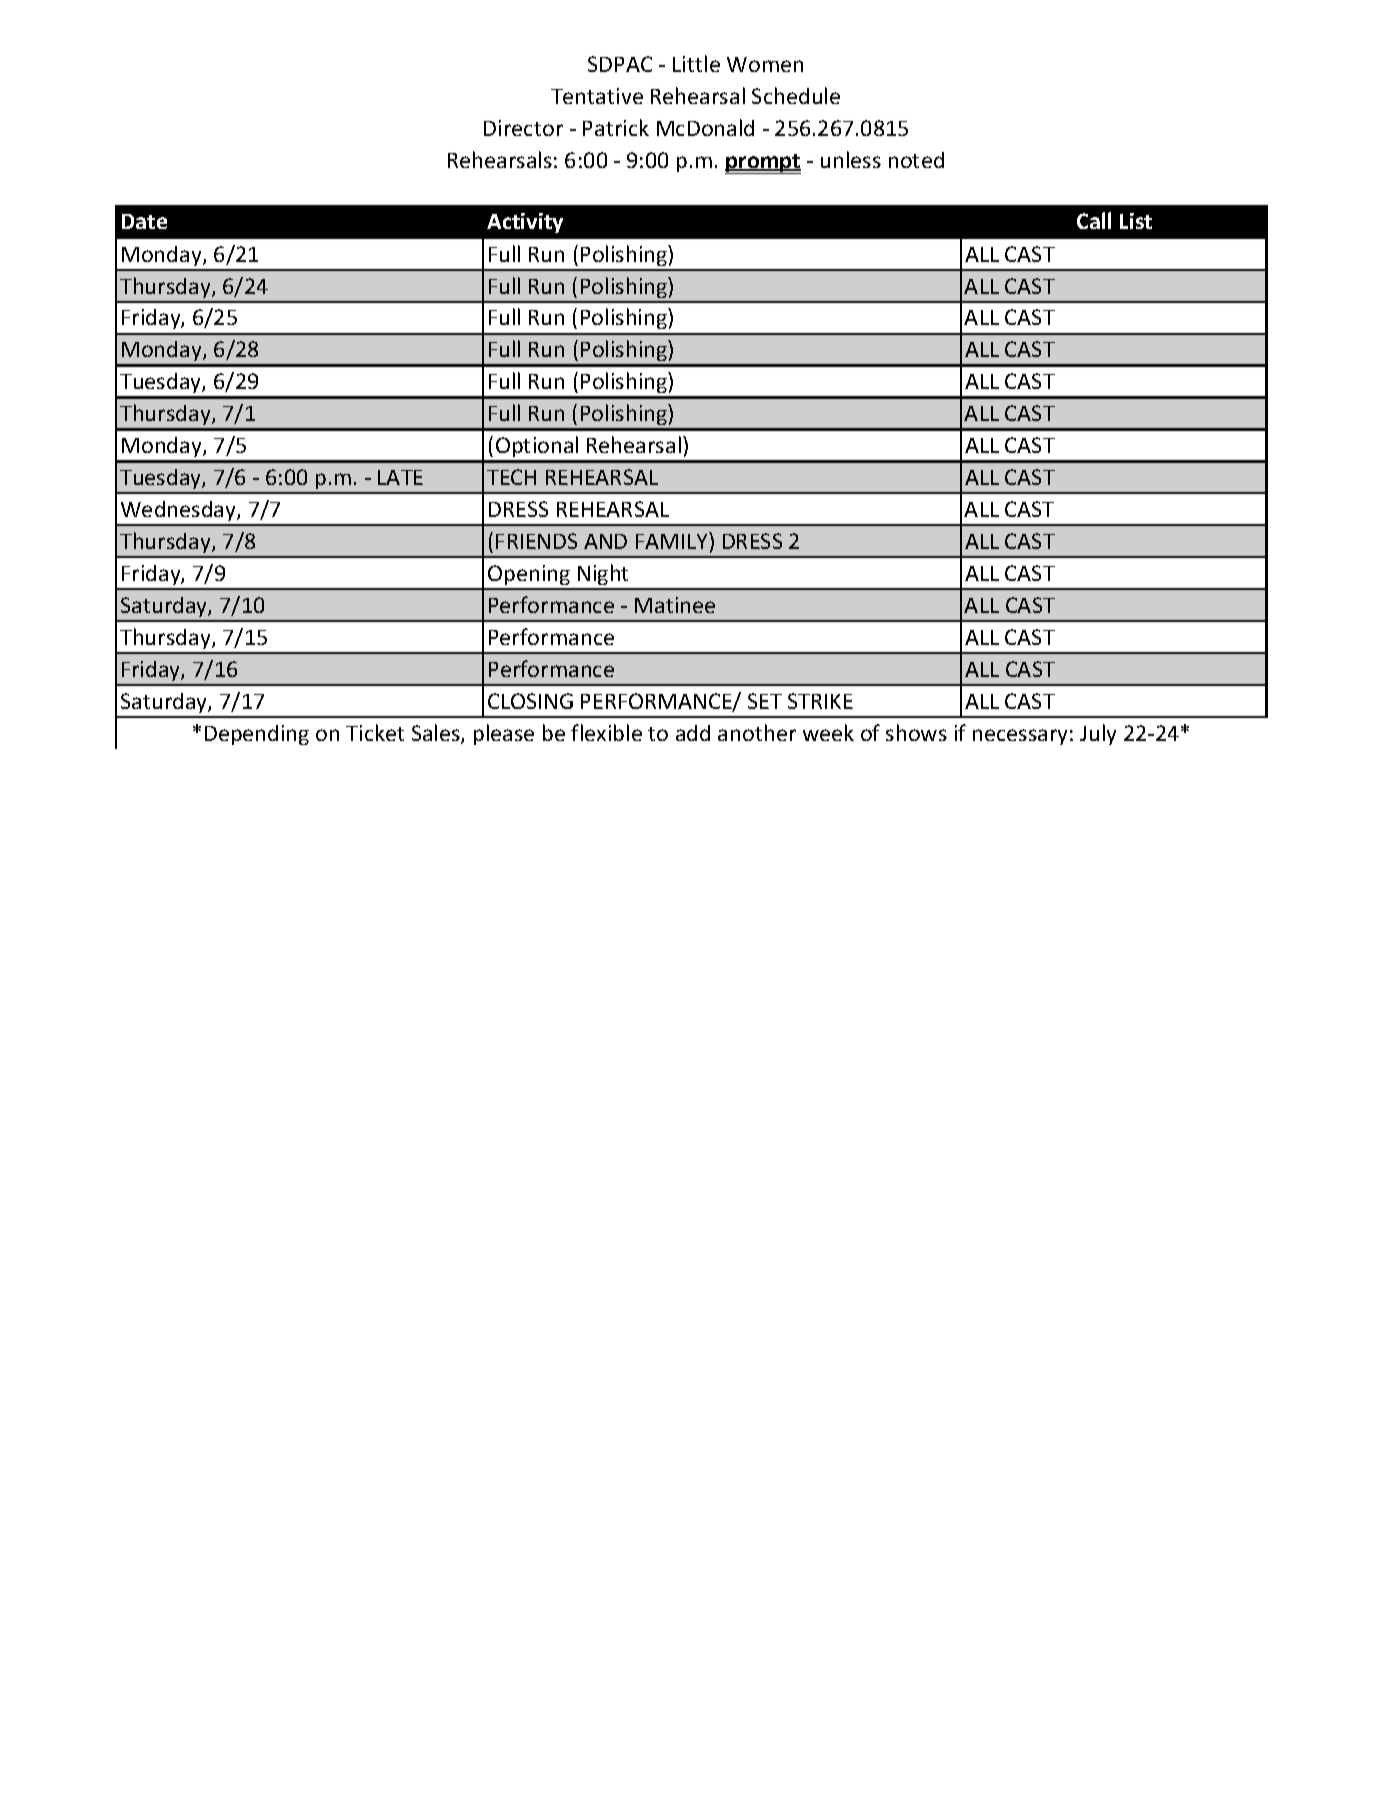 This document has width=1392, height=1802. What do you see at coordinates (1098, 734) in the document?
I see `July` at bounding box center [1098, 734].
